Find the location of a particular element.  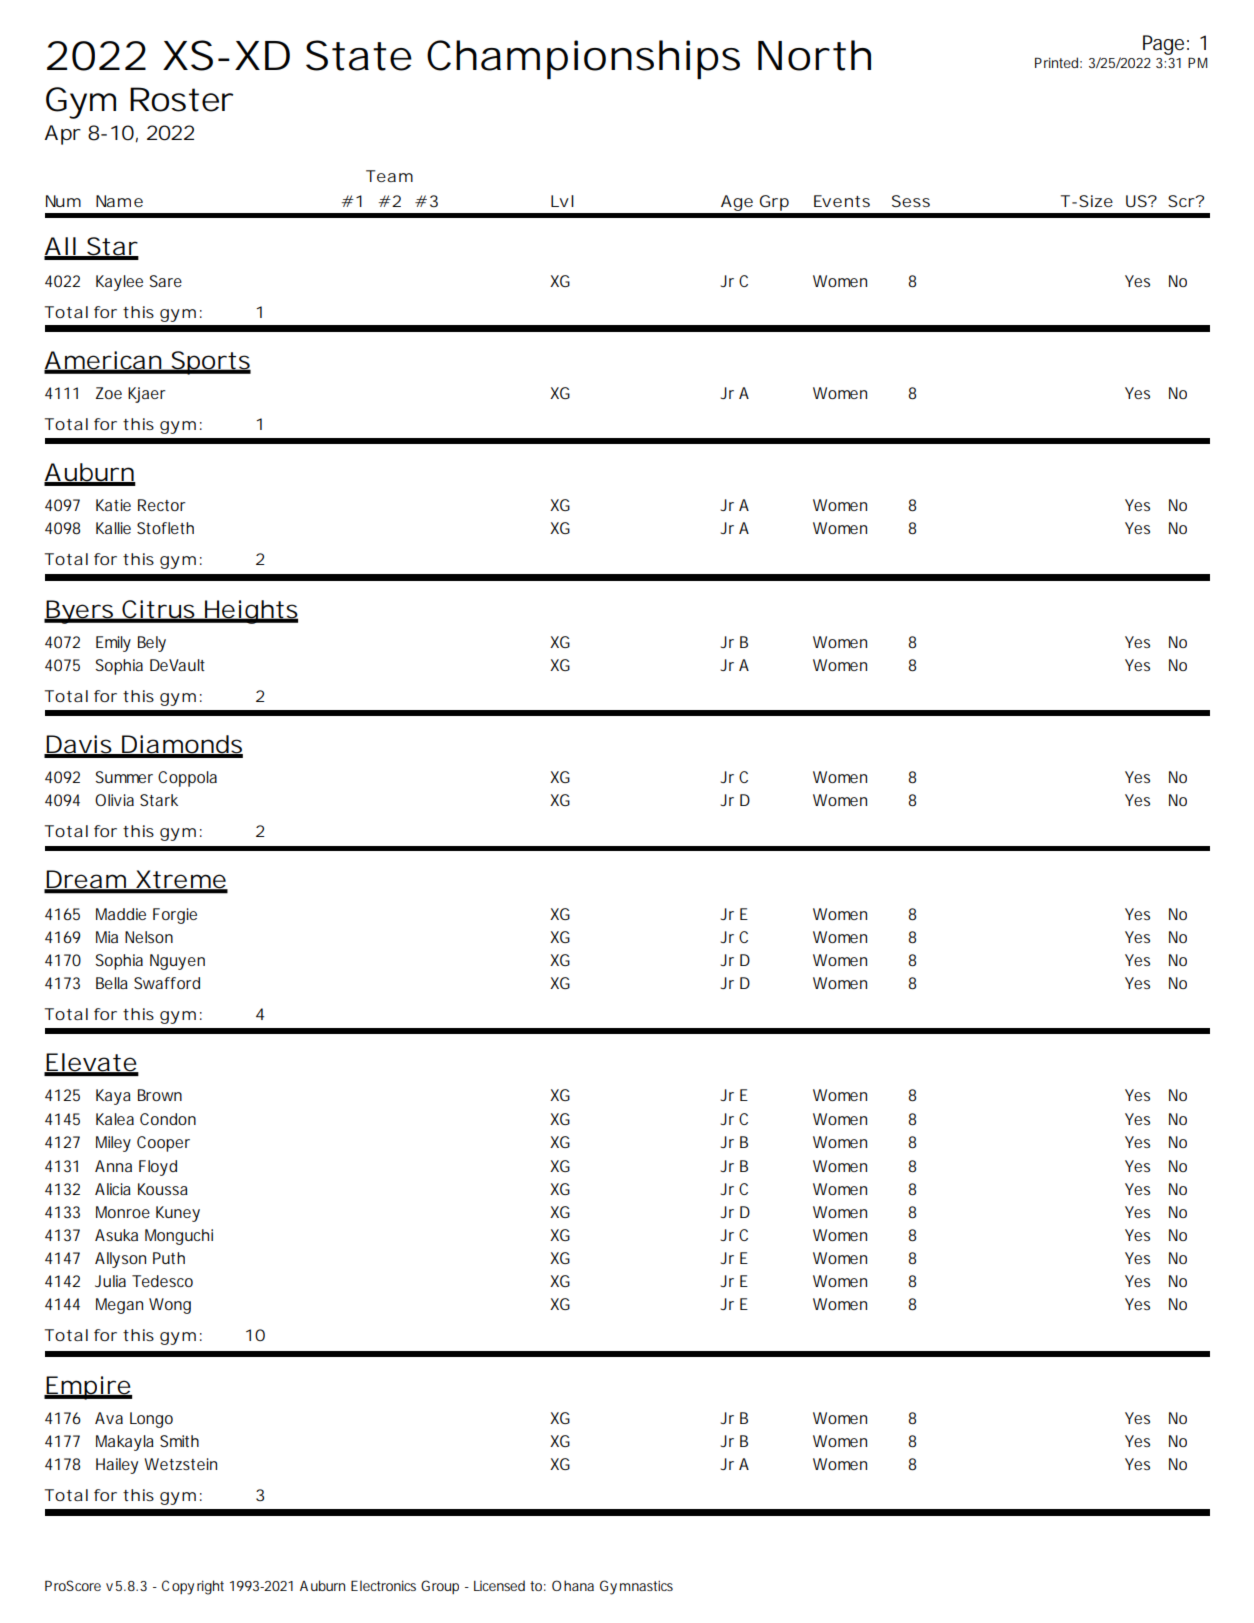

Hailey is located at coordinates (117, 1466).
